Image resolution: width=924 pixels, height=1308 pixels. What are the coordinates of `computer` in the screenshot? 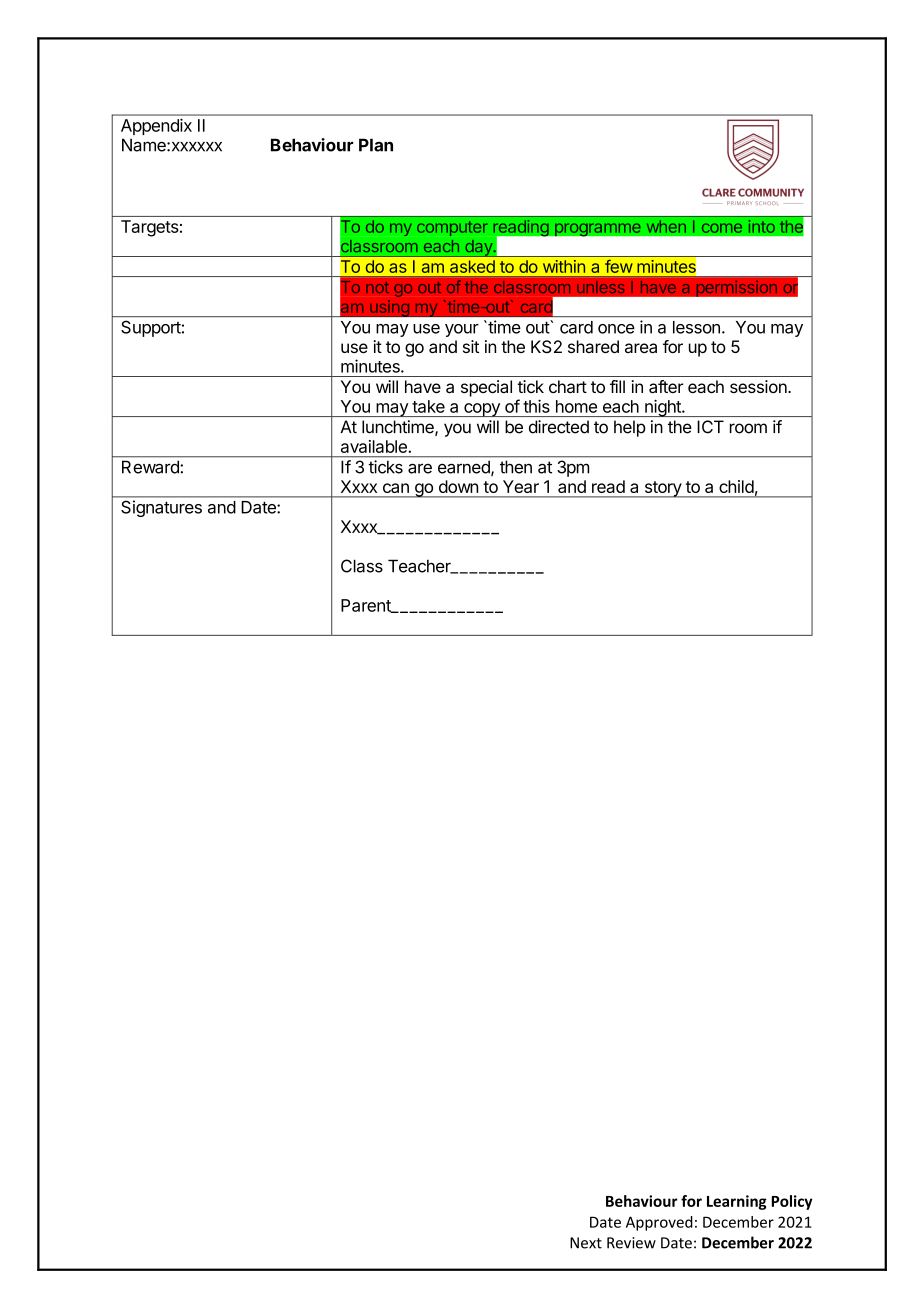 It's located at (452, 228).
